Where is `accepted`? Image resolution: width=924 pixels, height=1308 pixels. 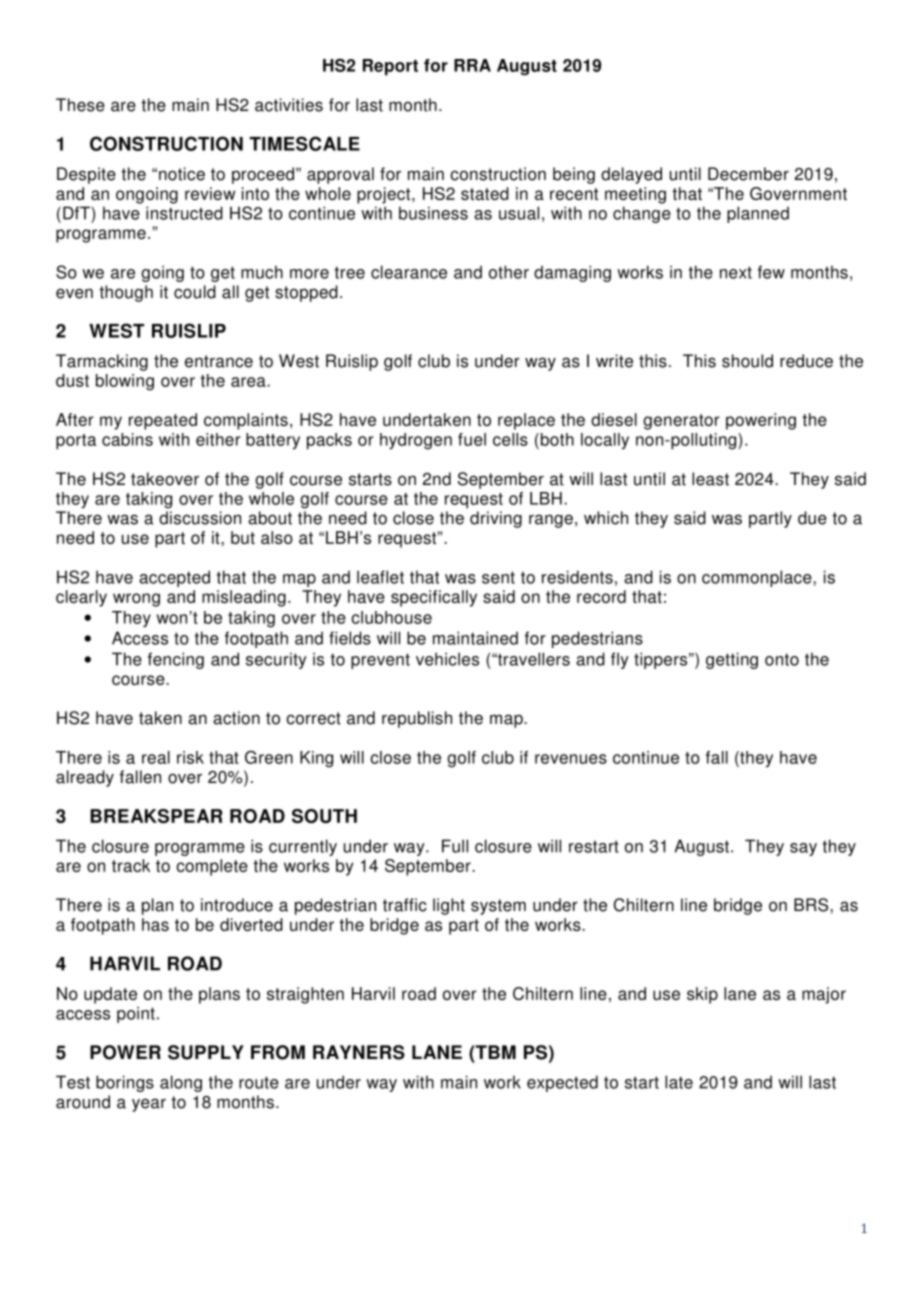 accepted is located at coordinates (174, 578).
